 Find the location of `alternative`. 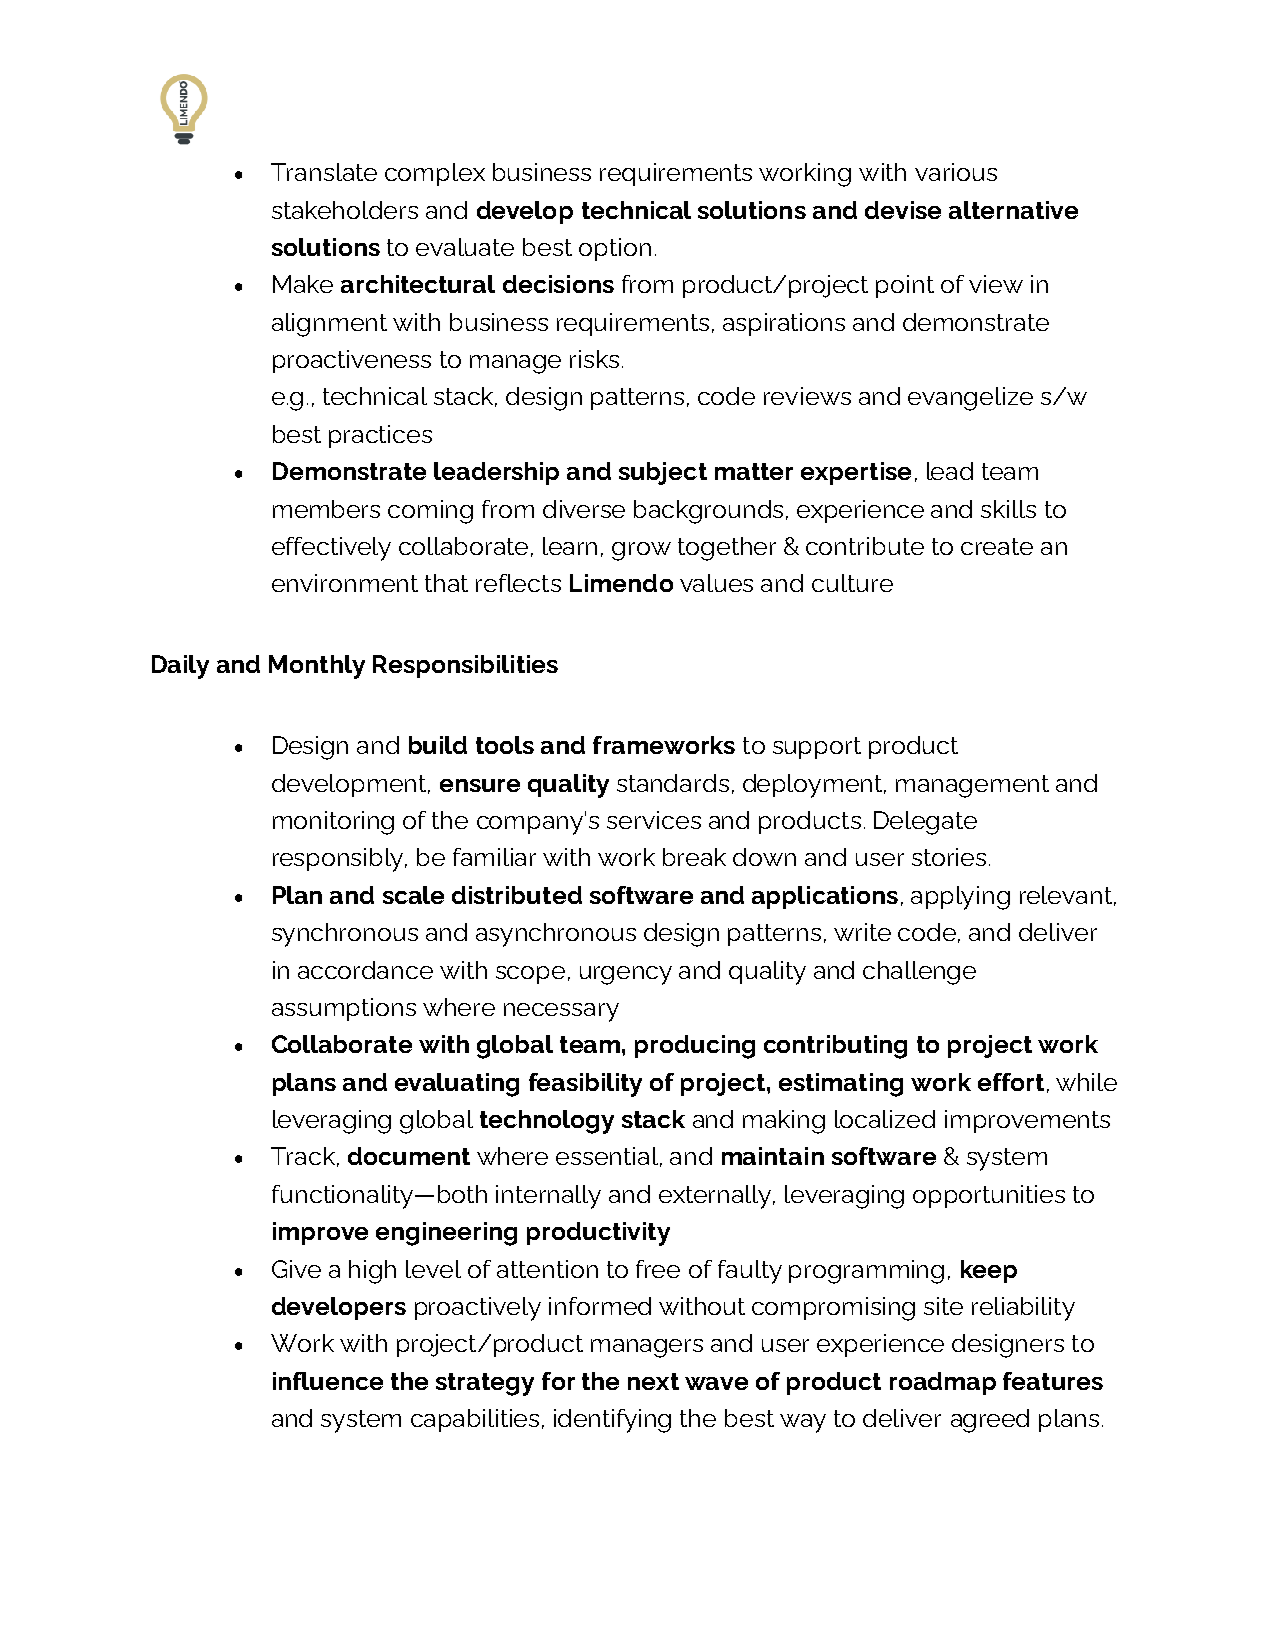

alternative is located at coordinates (1013, 210).
